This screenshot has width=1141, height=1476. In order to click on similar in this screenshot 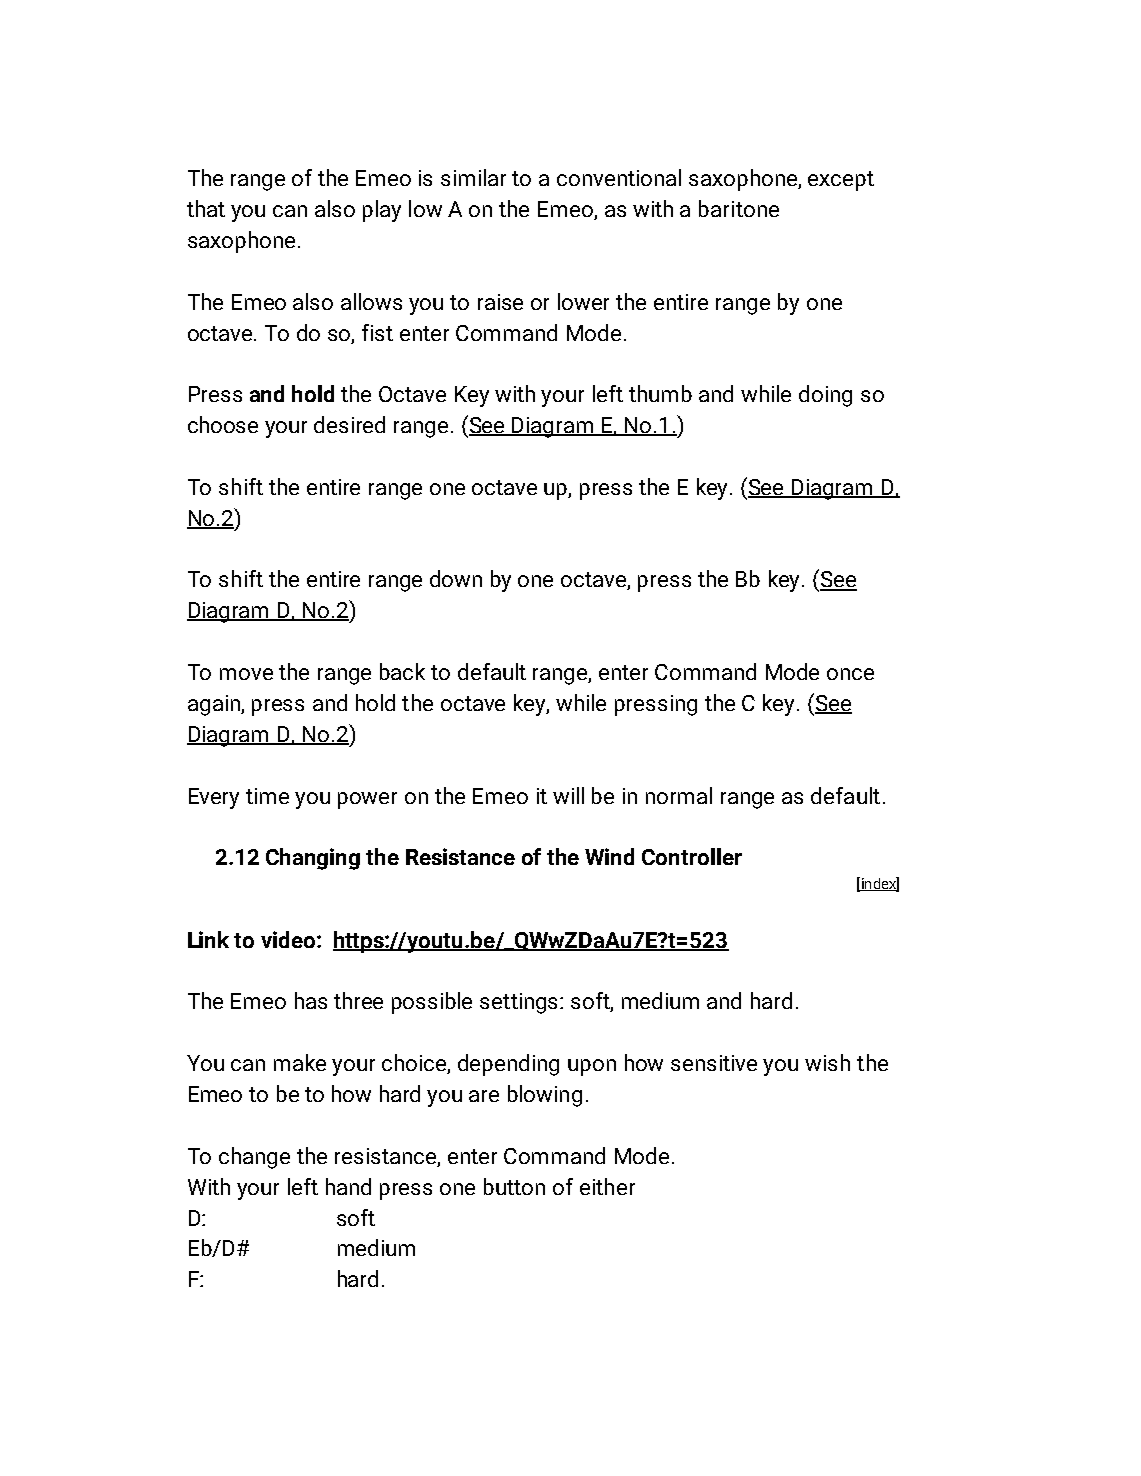, I will do `click(473, 177)`.
